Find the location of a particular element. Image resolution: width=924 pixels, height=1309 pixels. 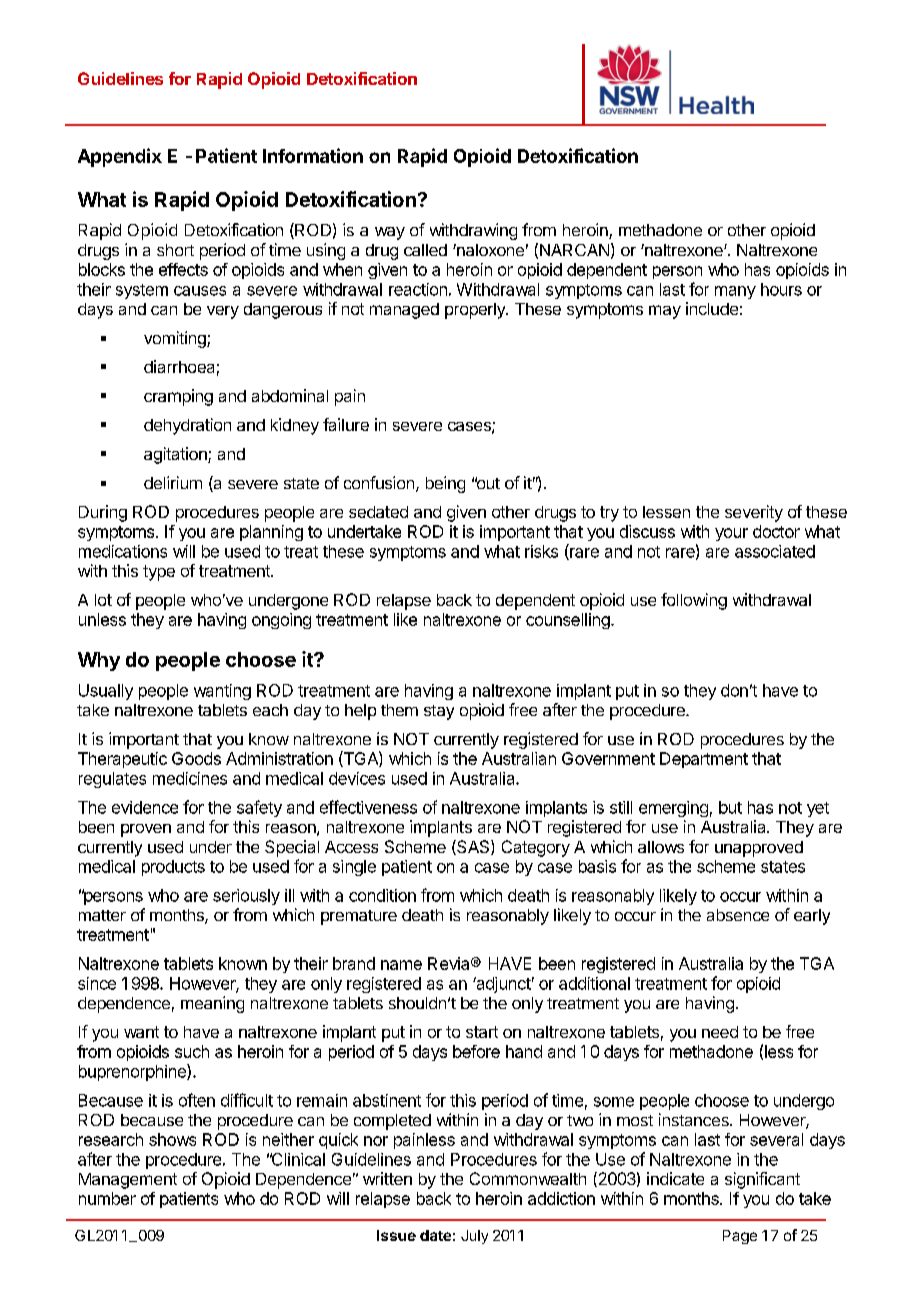

Department is located at coordinates (704, 760).
